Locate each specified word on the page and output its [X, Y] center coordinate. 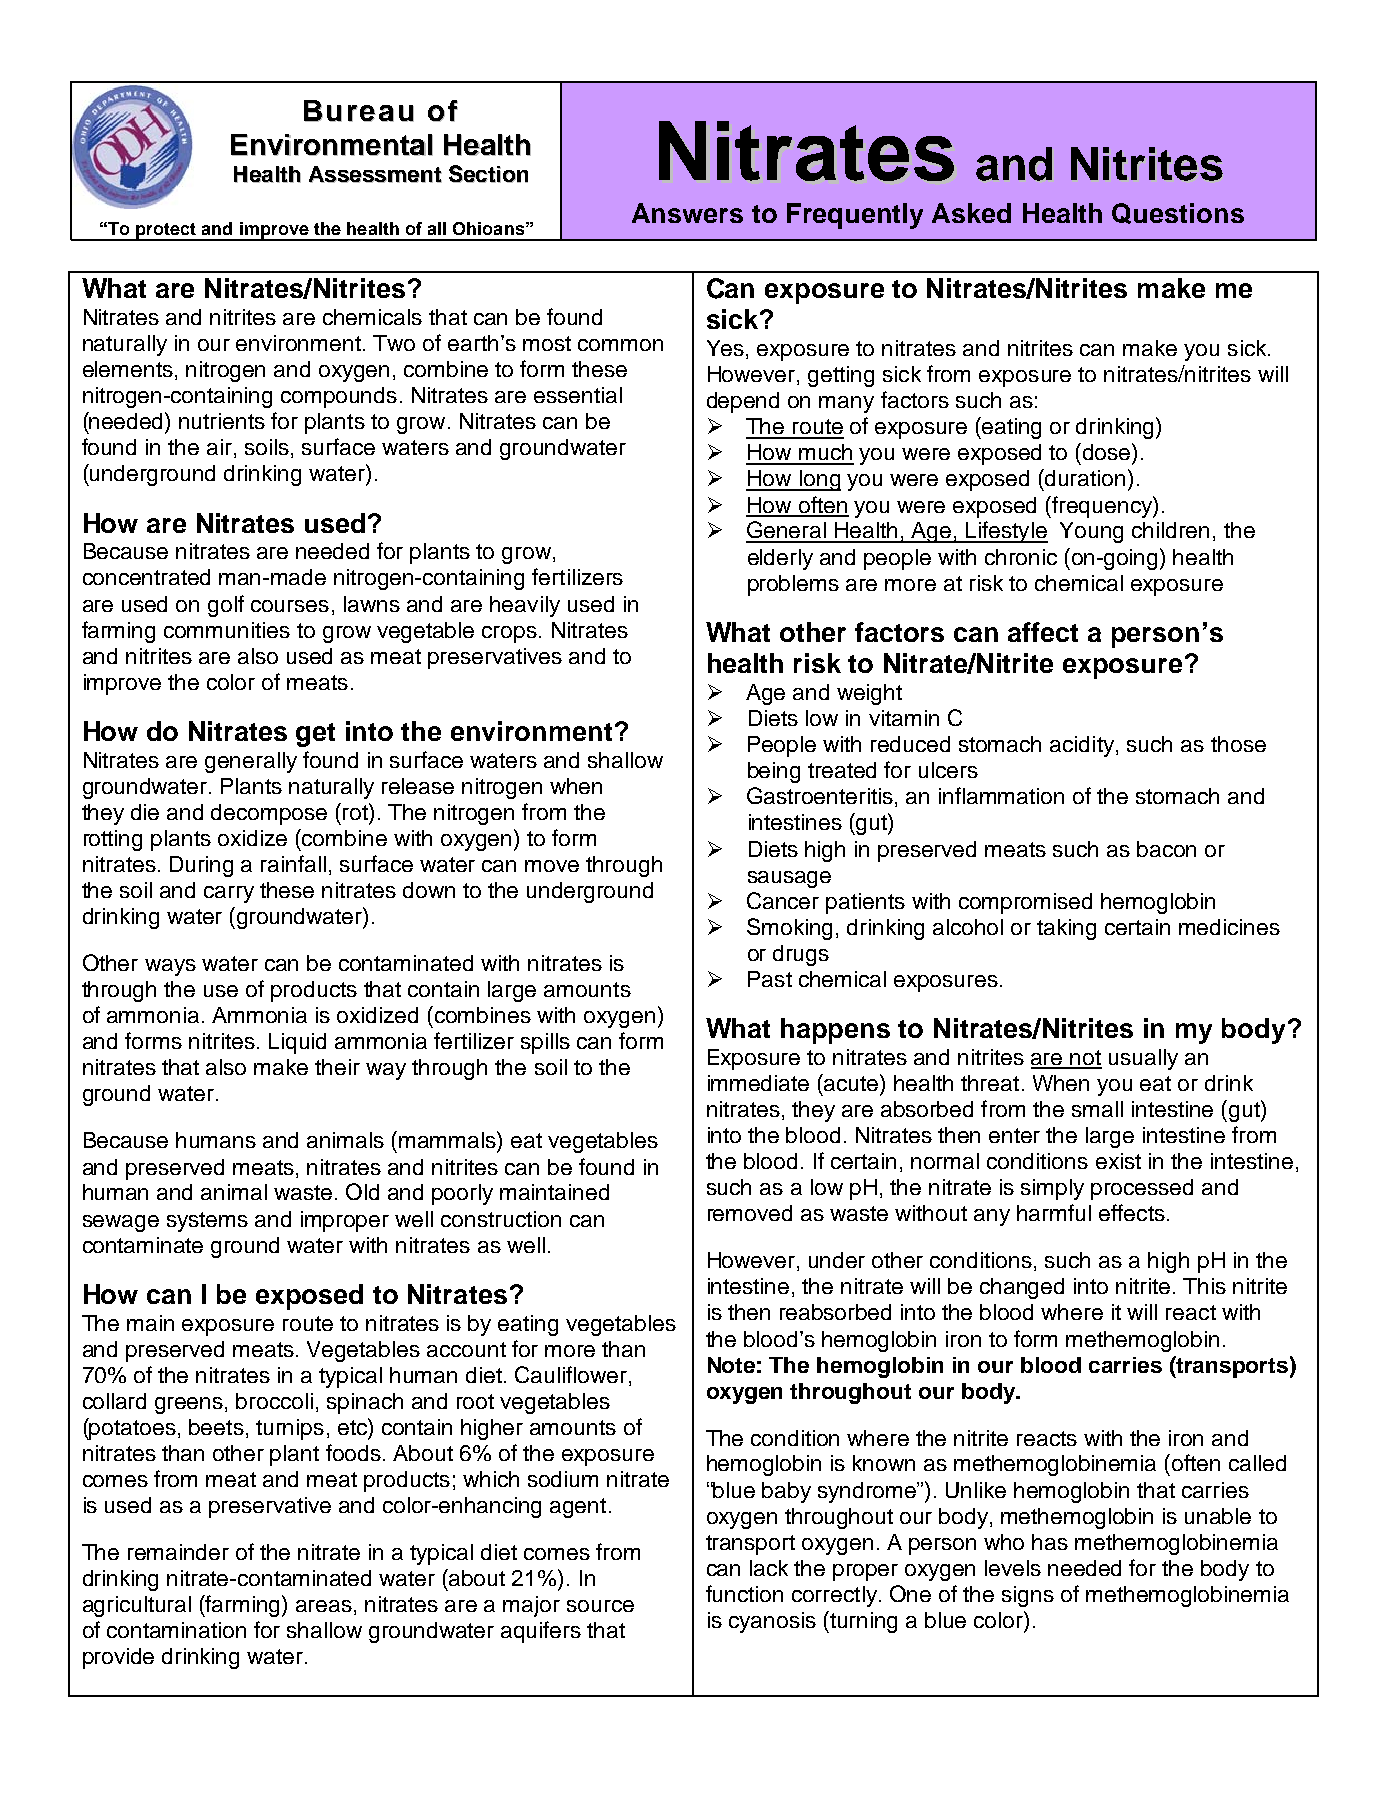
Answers [687, 213]
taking [1066, 929]
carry [229, 894]
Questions [1178, 213]
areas [324, 1606]
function [744, 1593]
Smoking [789, 929]
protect [165, 232]
